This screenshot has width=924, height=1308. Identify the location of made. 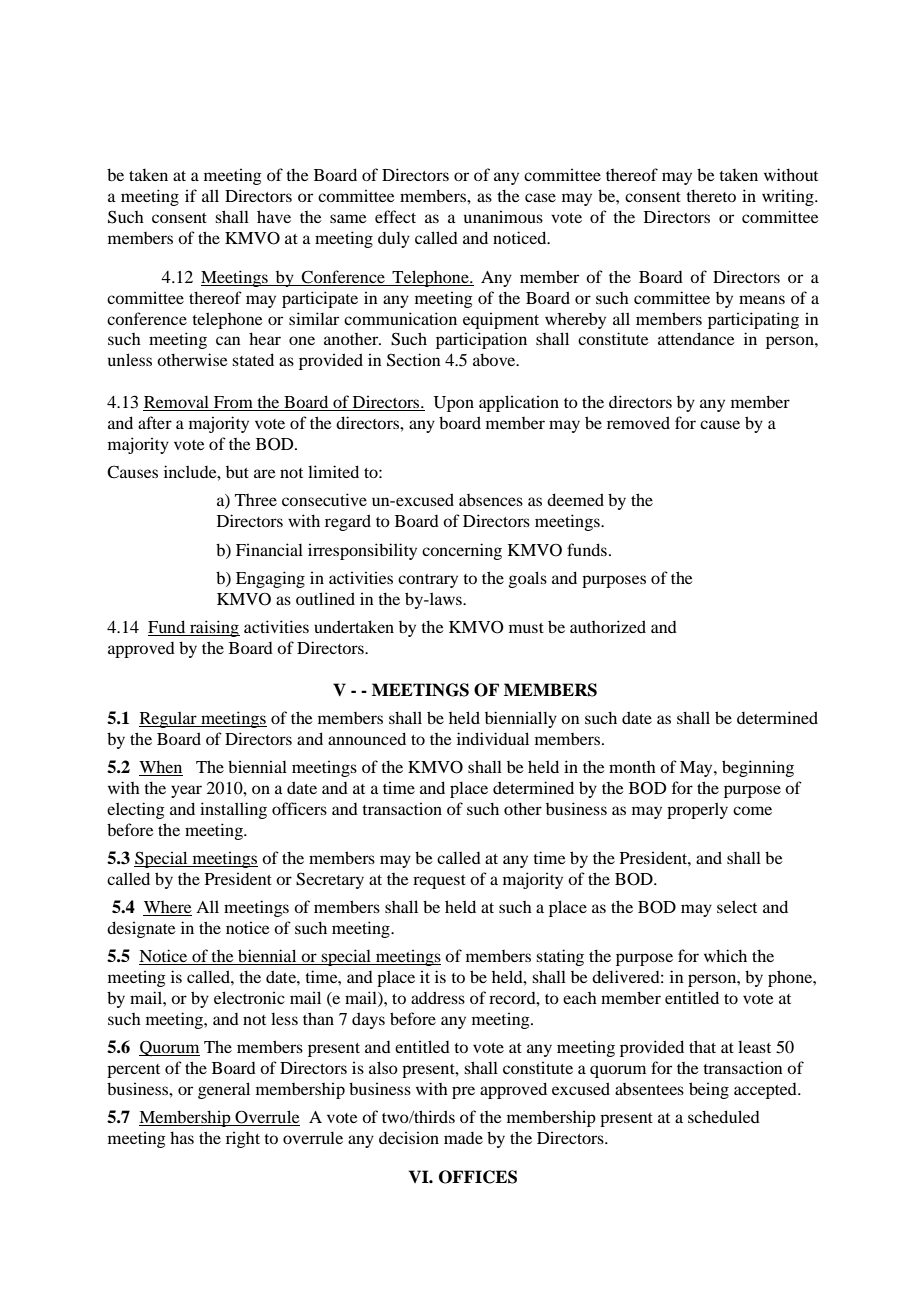
(463, 1138).
